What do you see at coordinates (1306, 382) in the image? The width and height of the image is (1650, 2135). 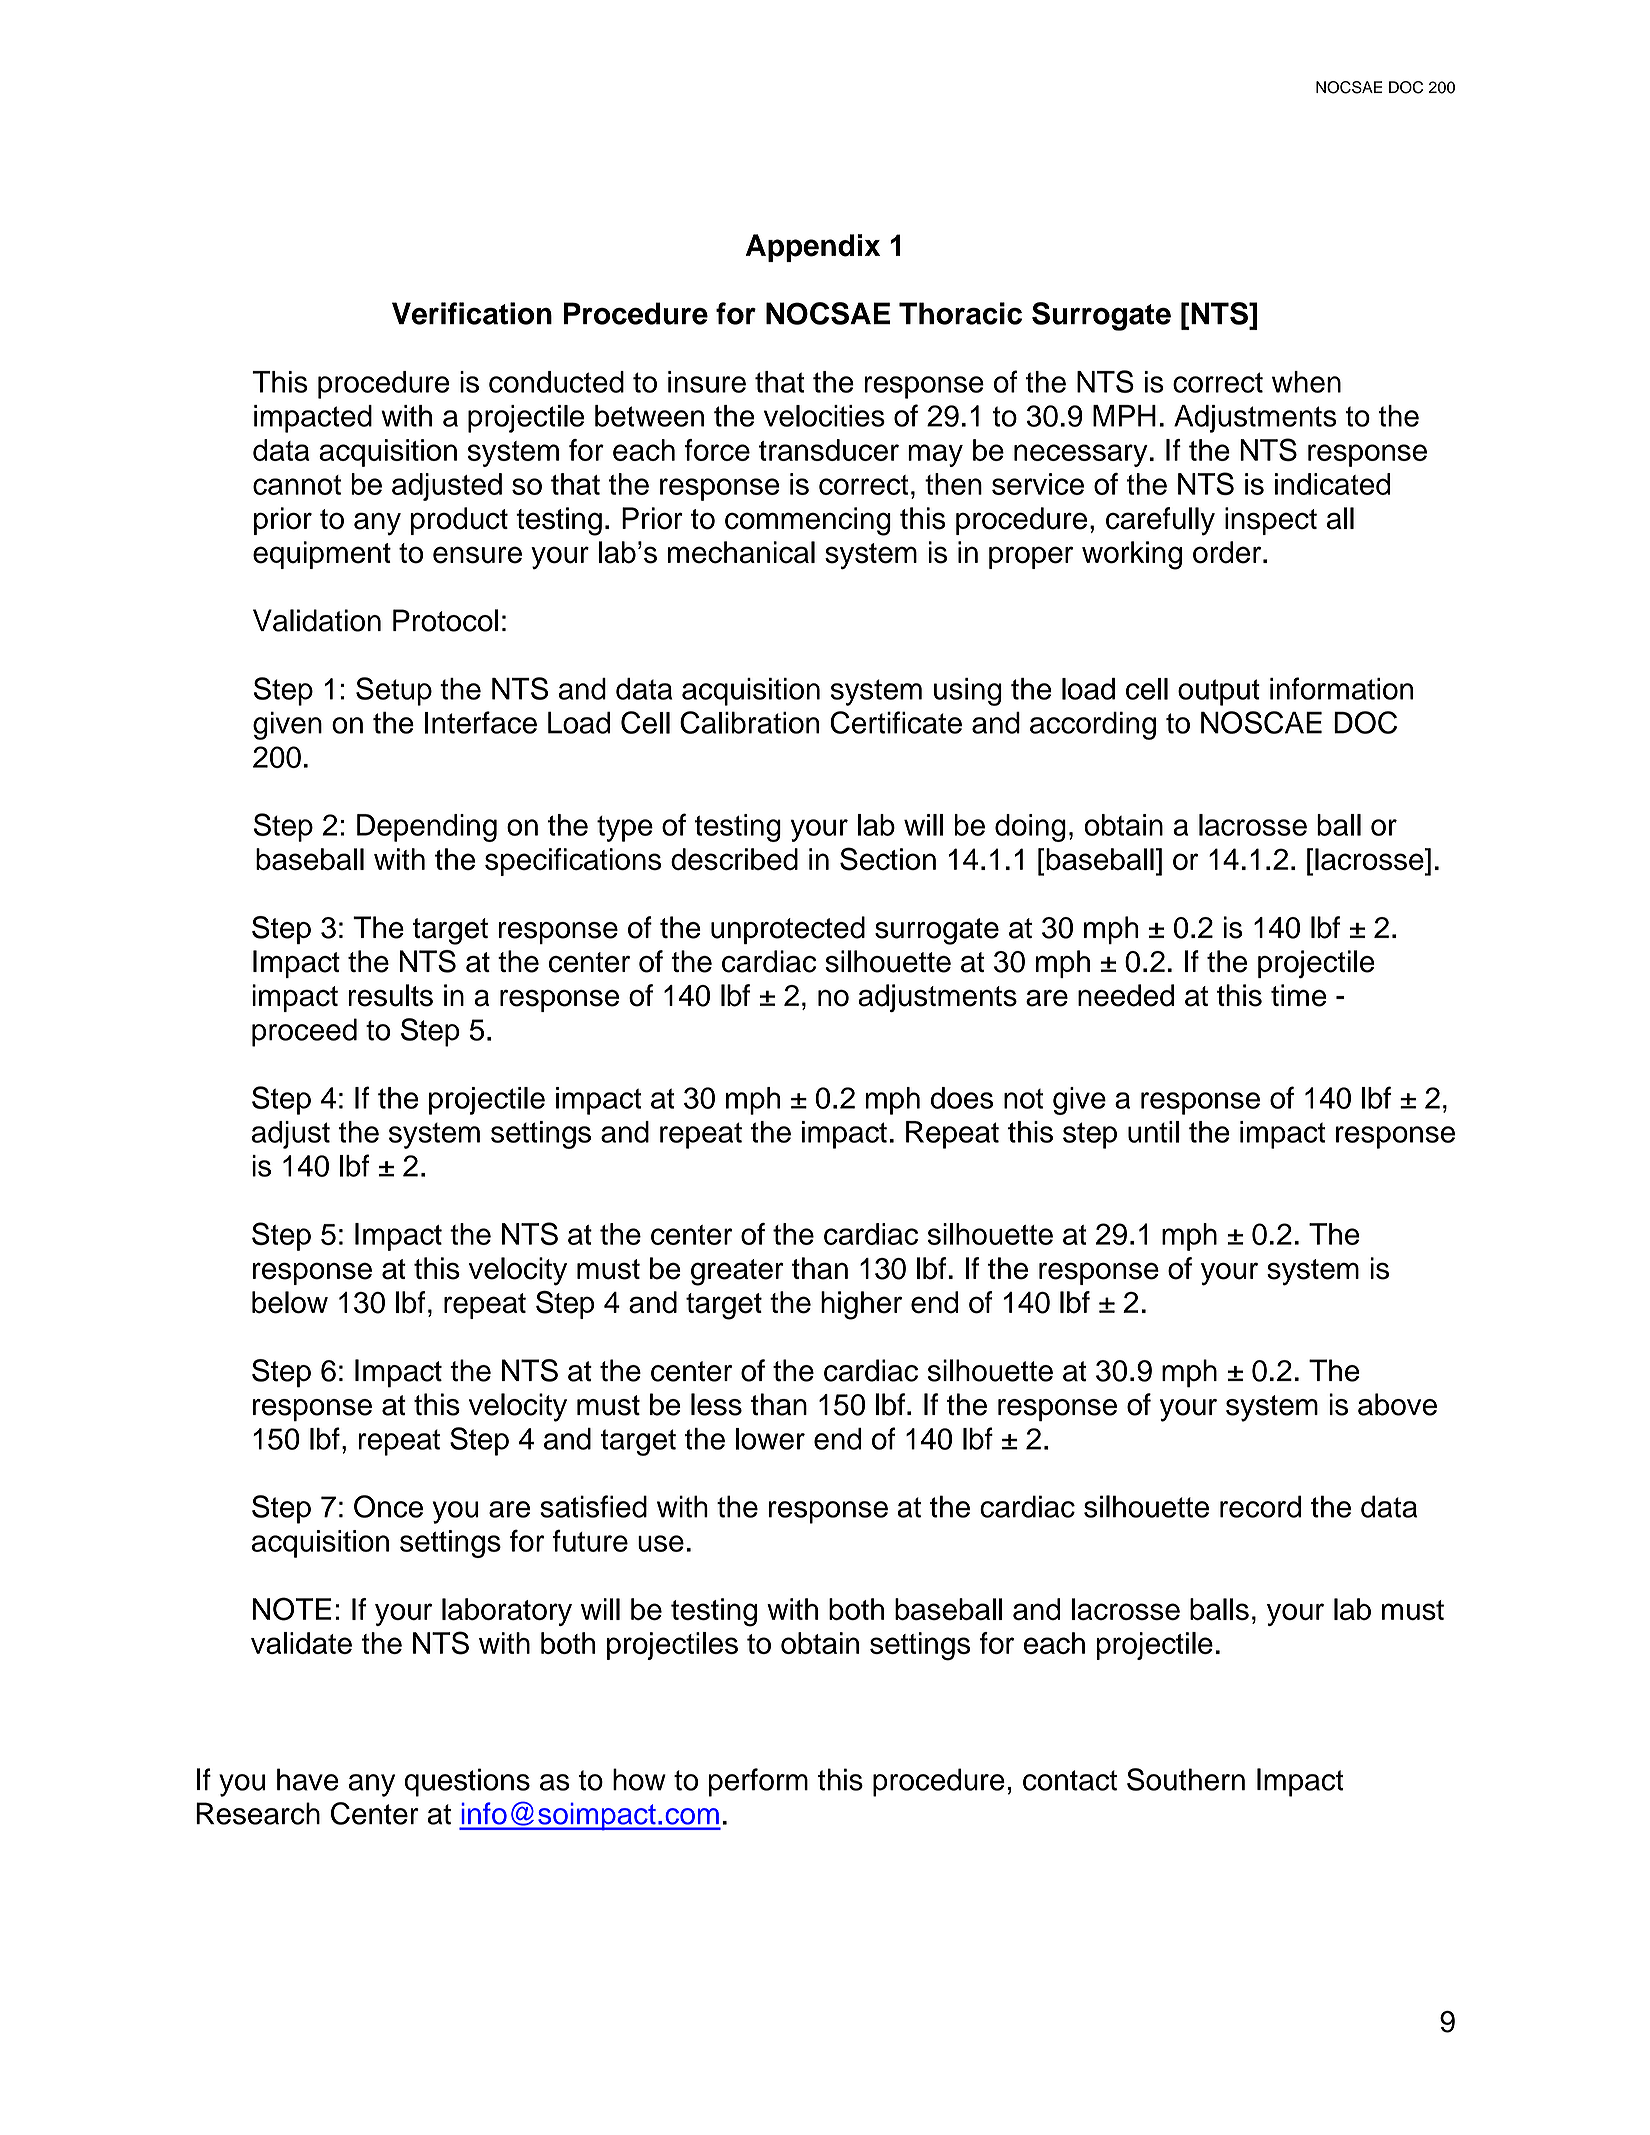 I see `when` at bounding box center [1306, 382].
